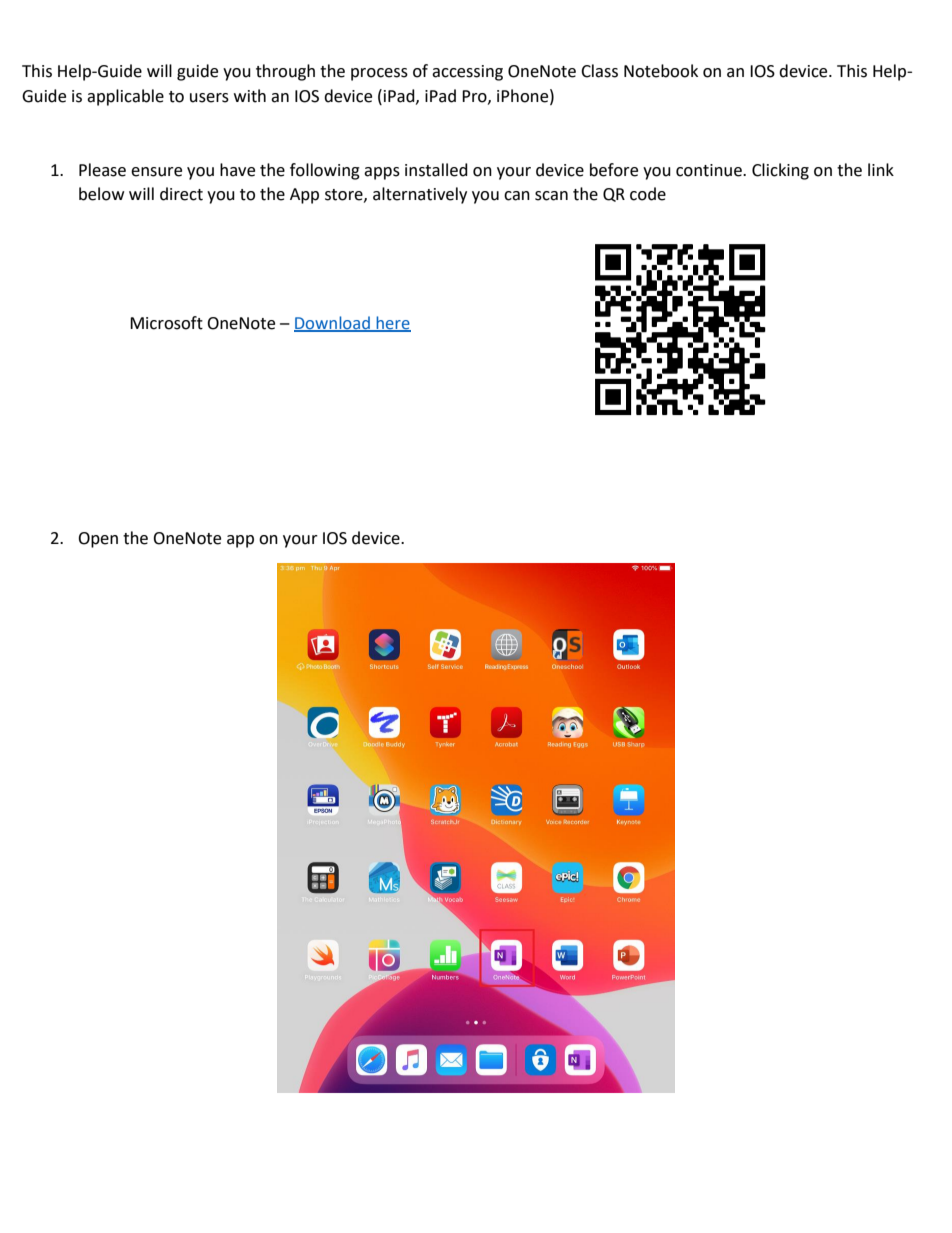 Image resolution: width=952 pixels, height=1233 pixels. Describe the element at coordinates (101, 194) in the document. I see `below` at that location.
